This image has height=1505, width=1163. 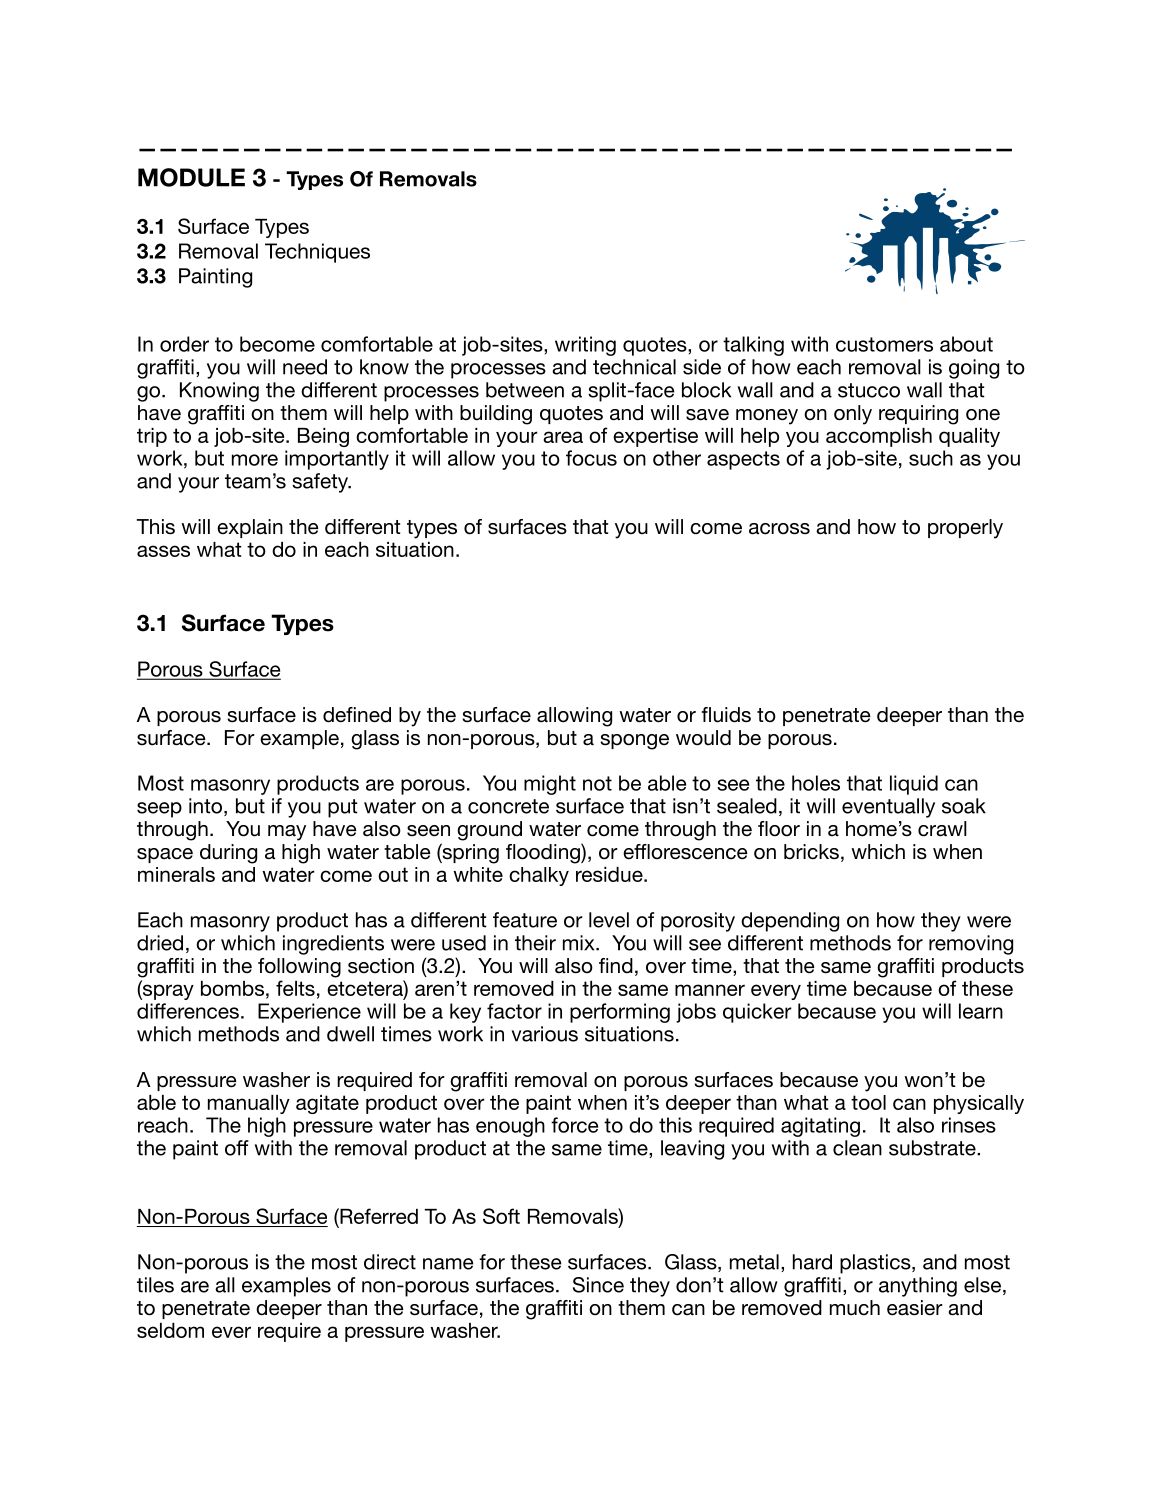 I want to click on flooding, so click(x=544, y=853).
